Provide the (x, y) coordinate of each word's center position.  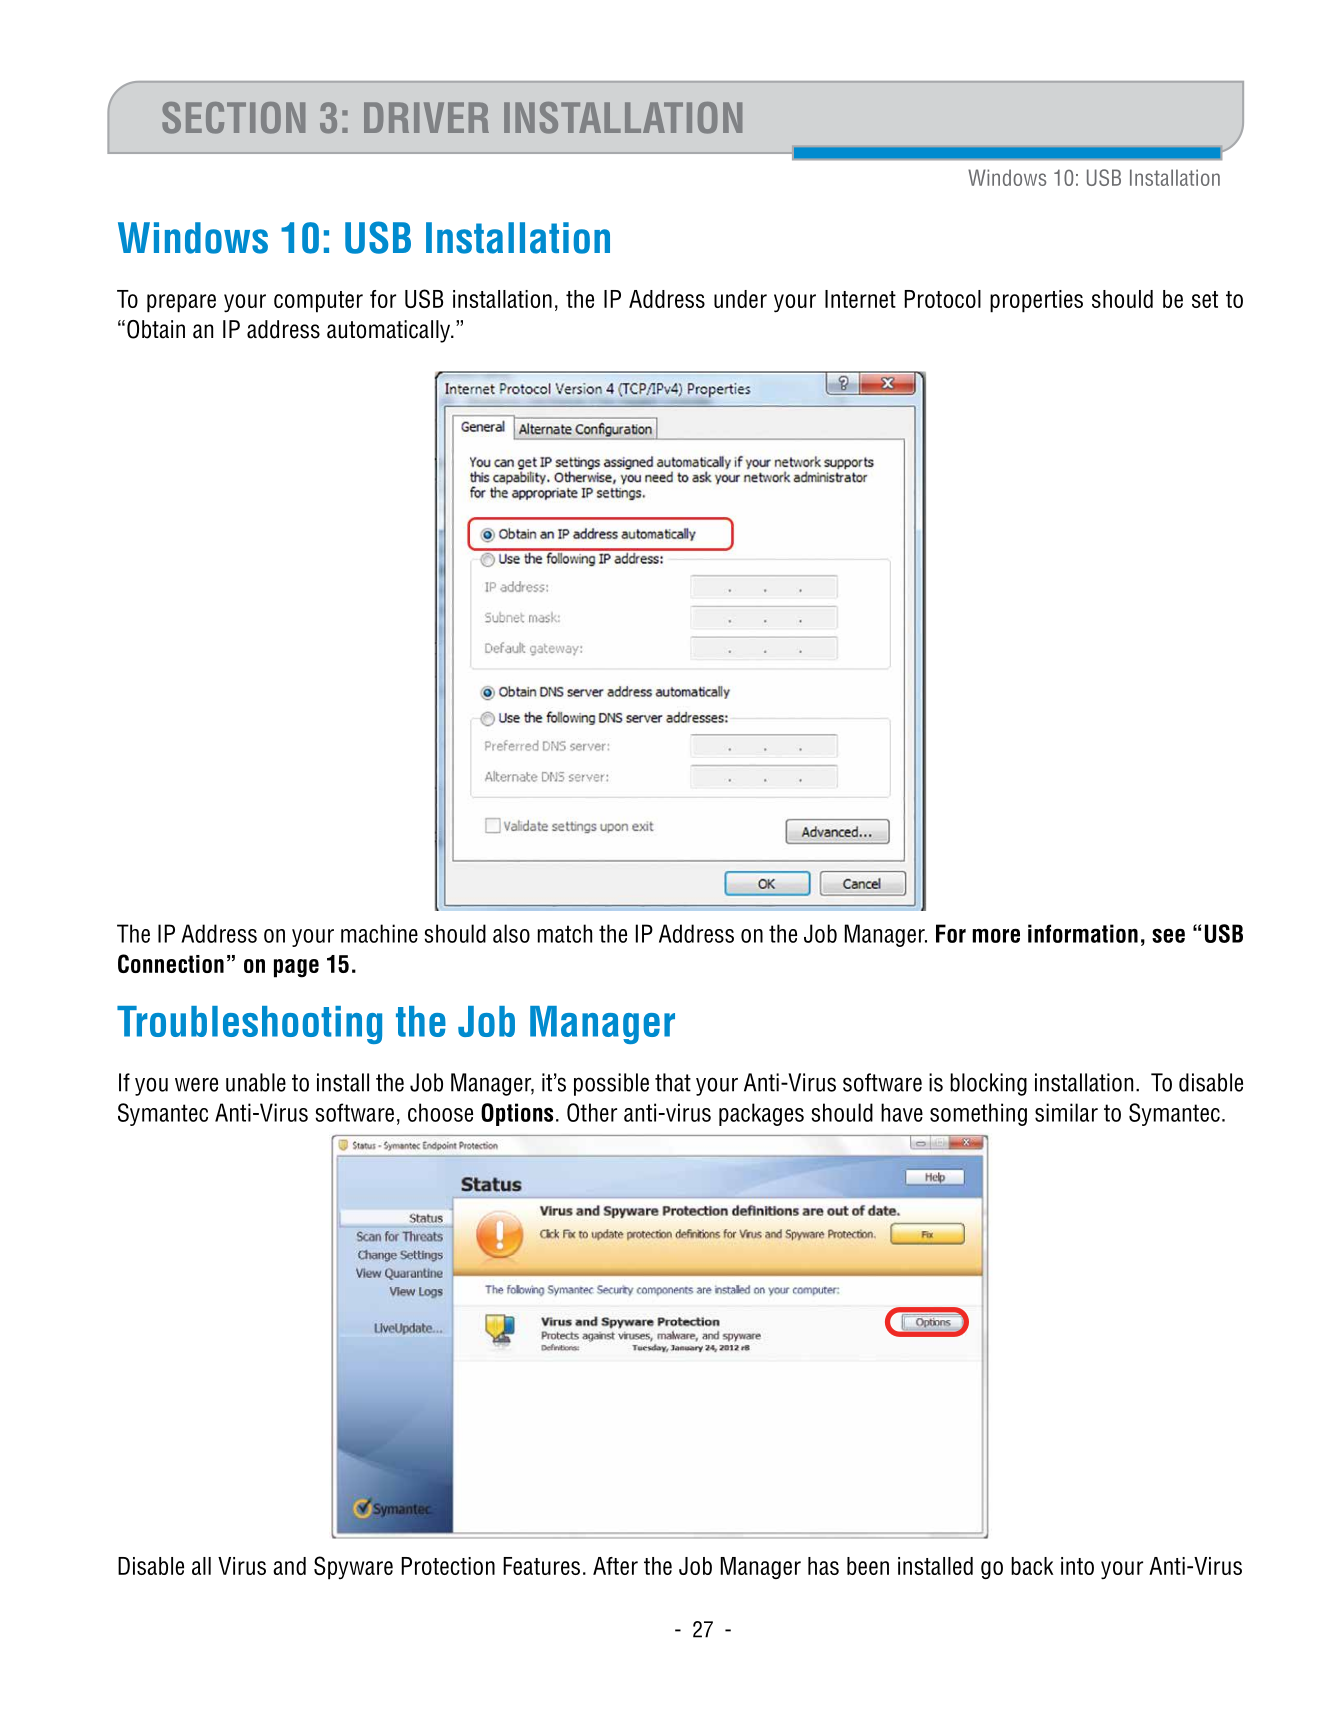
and (289, 1566)
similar (1066, 1112)
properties (1036, 301)
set (1205, 299)
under (740, 299)
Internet (860, 299)
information (1083, 933)
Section (233, 118)
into (1077, 1566)
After (615, 1566)
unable (256, 1082)
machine (379, 933)
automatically (390, 331)
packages (761, 1114)
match (565, 933)
